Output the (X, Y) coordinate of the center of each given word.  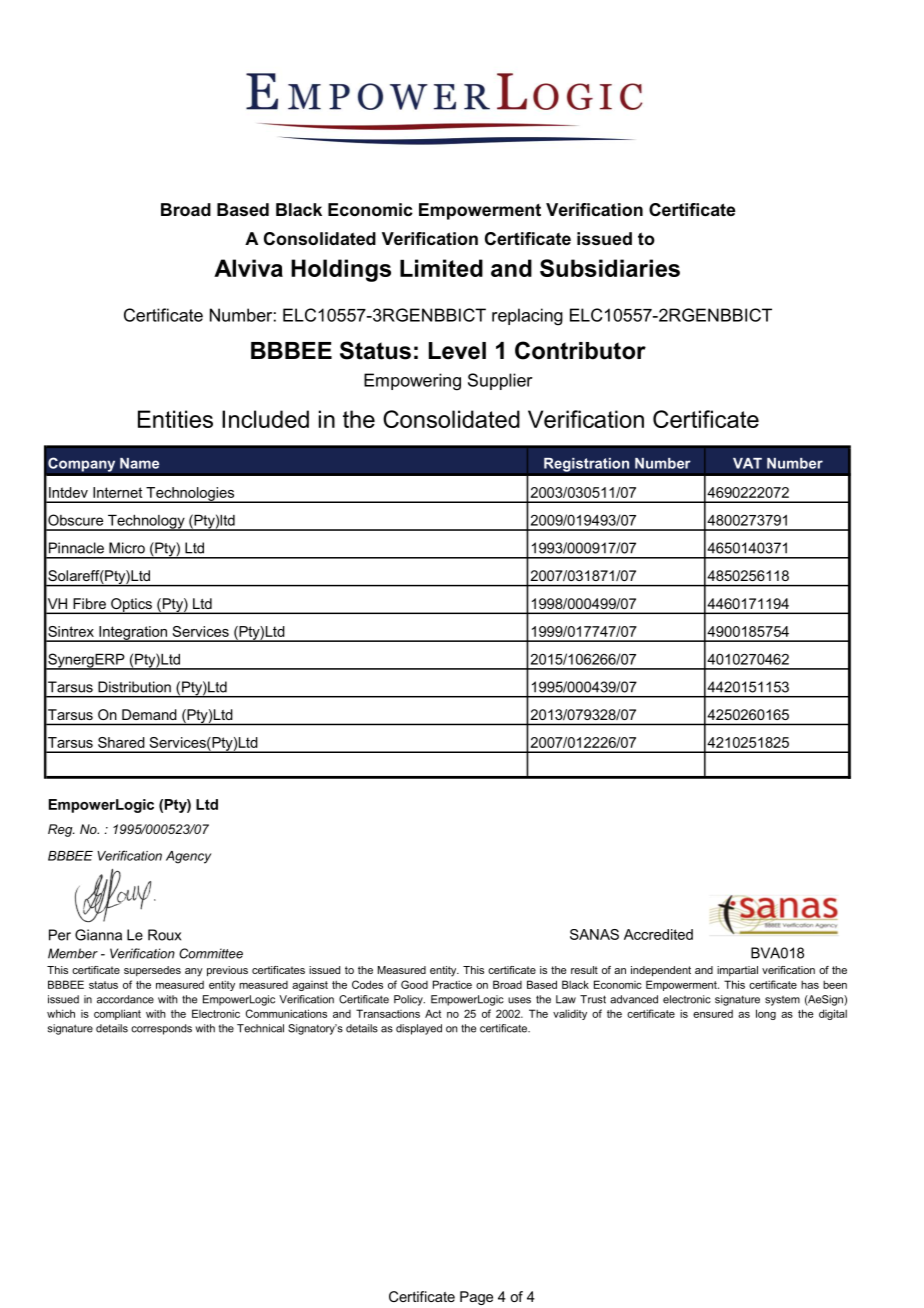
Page (476, 1298)
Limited (441, 268)
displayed (419, 1029)
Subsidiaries (610, 268)
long (766, 1014)
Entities (175, 419)
